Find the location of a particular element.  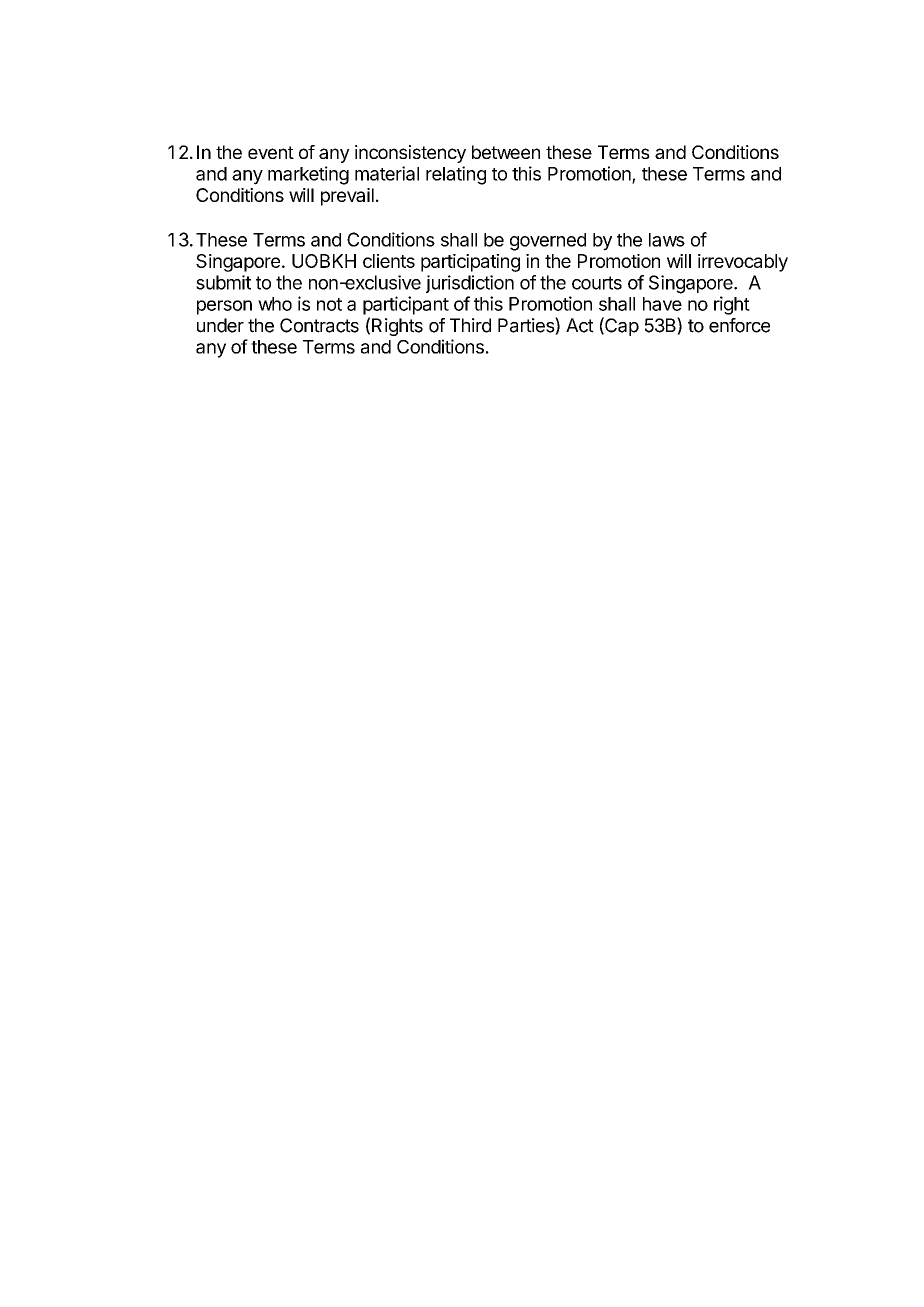

clients is located at coordinates (389, 261).
